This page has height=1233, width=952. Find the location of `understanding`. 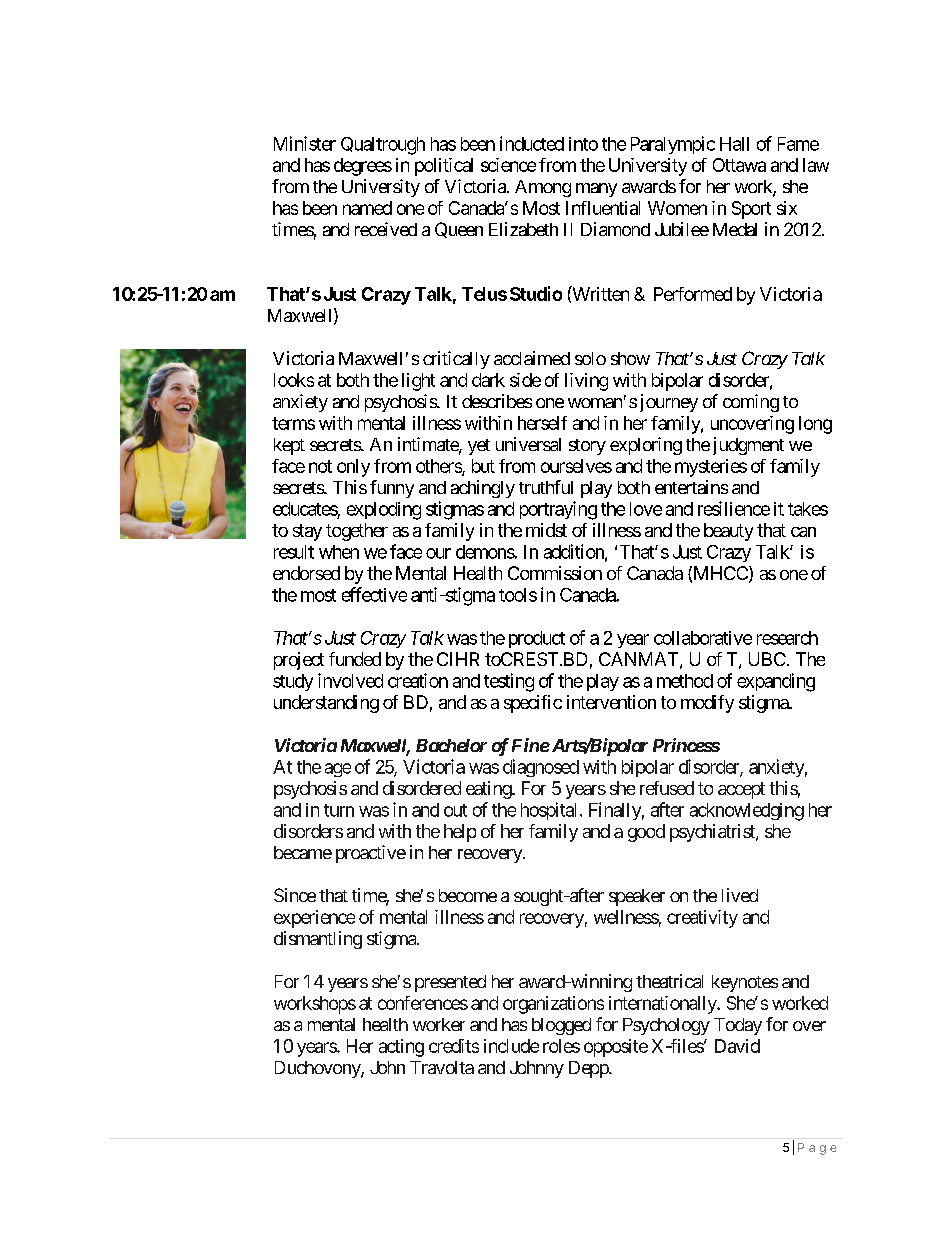

understanding is located at coordinates (326, 704).
